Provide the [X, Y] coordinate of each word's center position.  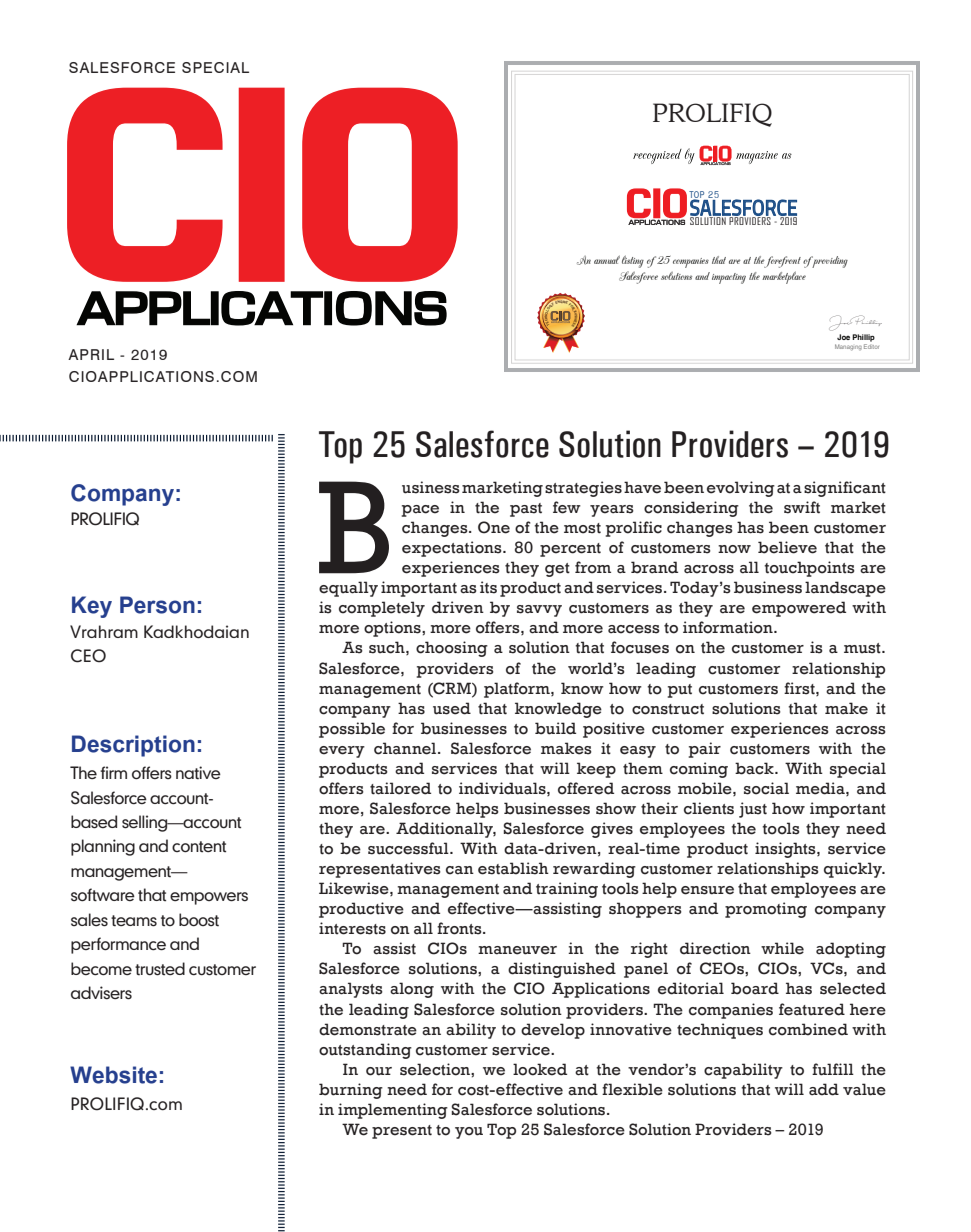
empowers [209, 898]
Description [133, 746]
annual [607, 259]
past [526, 510]
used [452, 708]
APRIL [91, 354]
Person [157, 605]
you [469, 1133]
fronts [460, 928]
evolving [741, 489]
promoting [766, 910]
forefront [782, 262]
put [680, 691]
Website [113, 1075]
